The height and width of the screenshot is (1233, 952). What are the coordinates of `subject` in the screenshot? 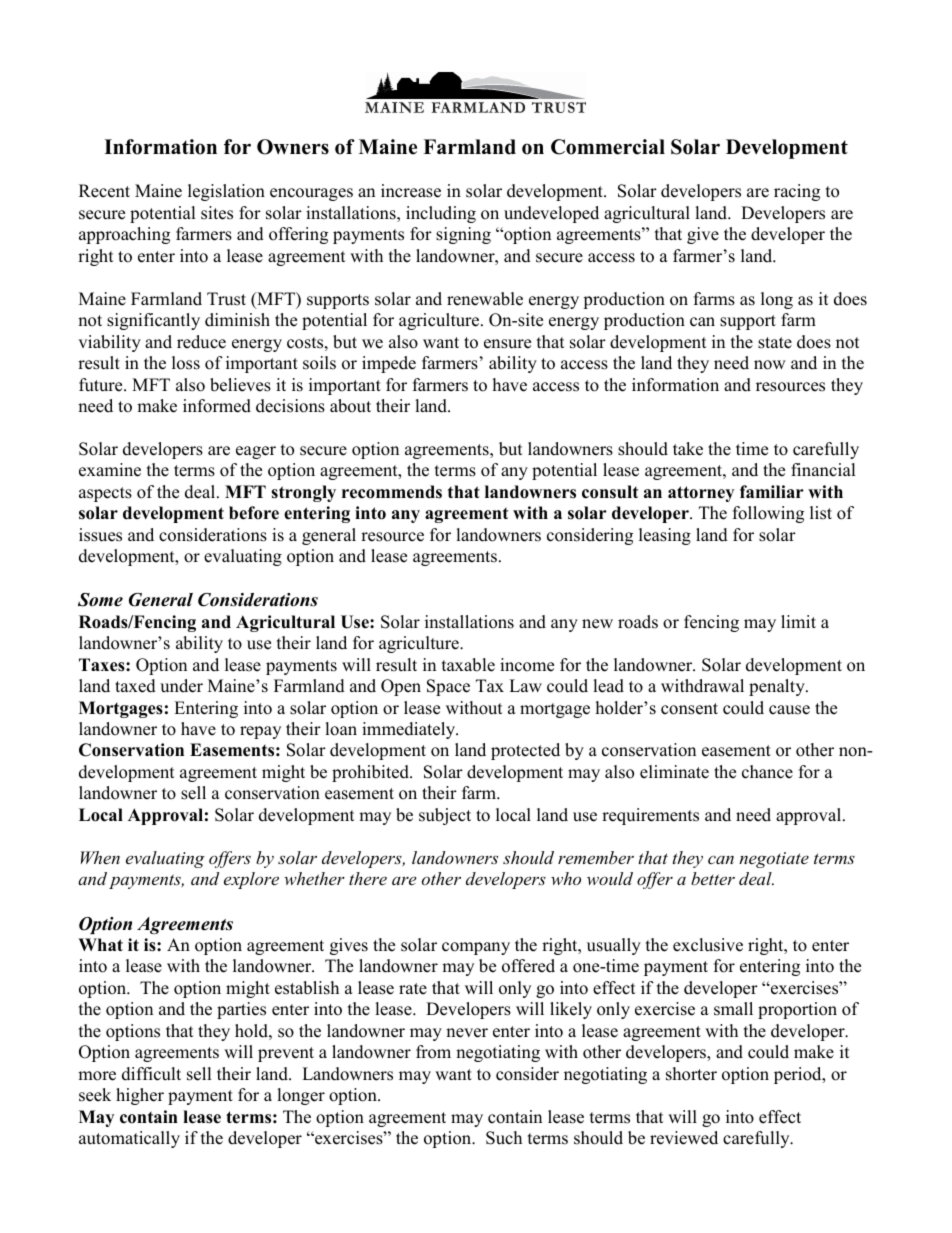 It's located at (445, 816).
